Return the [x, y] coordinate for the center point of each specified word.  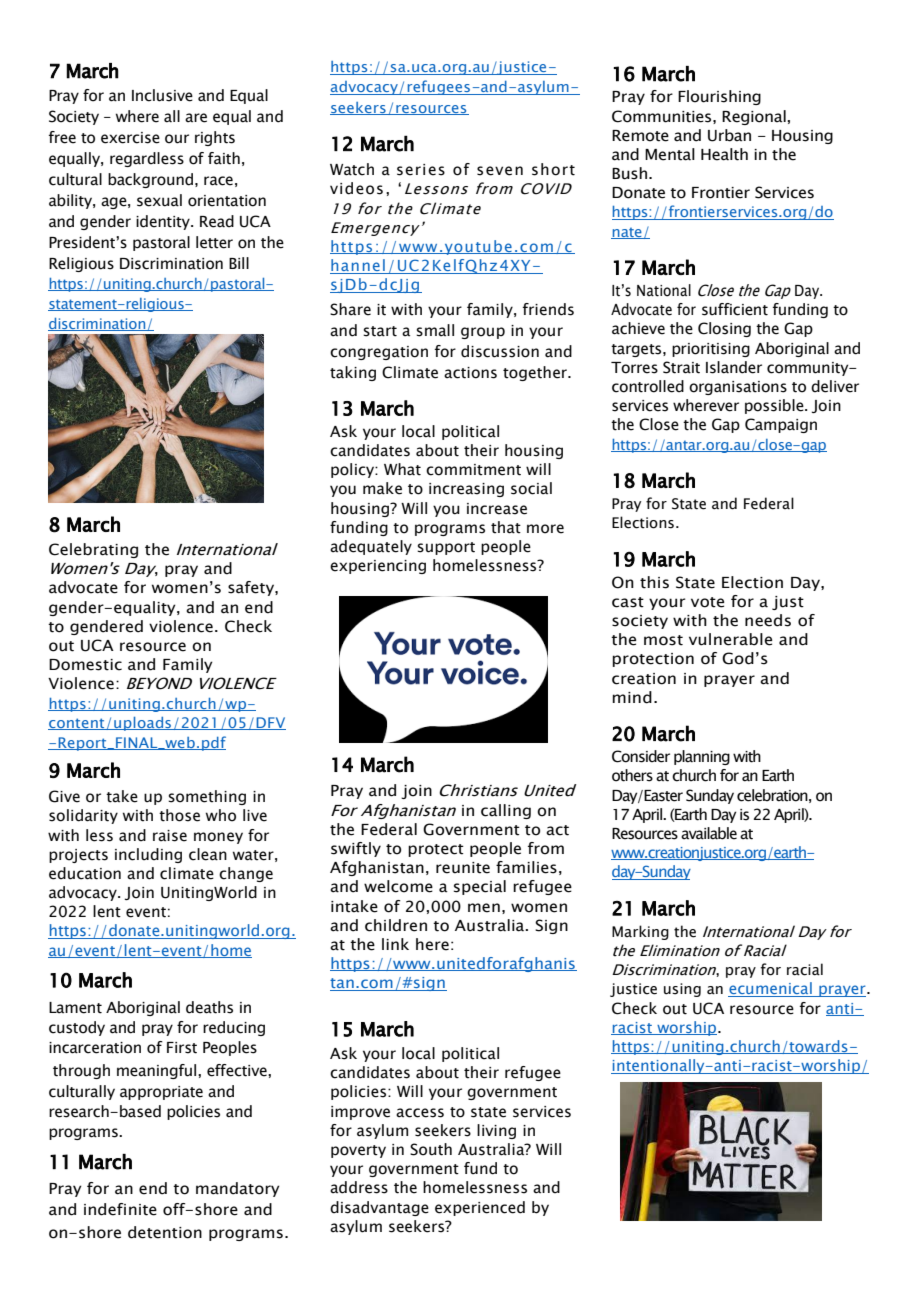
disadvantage [379, 1208]
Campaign [781, 425]
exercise [130, 138]
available [709, 833]
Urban [729, 135]
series [421, 170]
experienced [480, 1208]
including [148, 855]
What [402, 469]
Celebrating [93, 550]
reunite [463, 868]
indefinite [120, 1209]
